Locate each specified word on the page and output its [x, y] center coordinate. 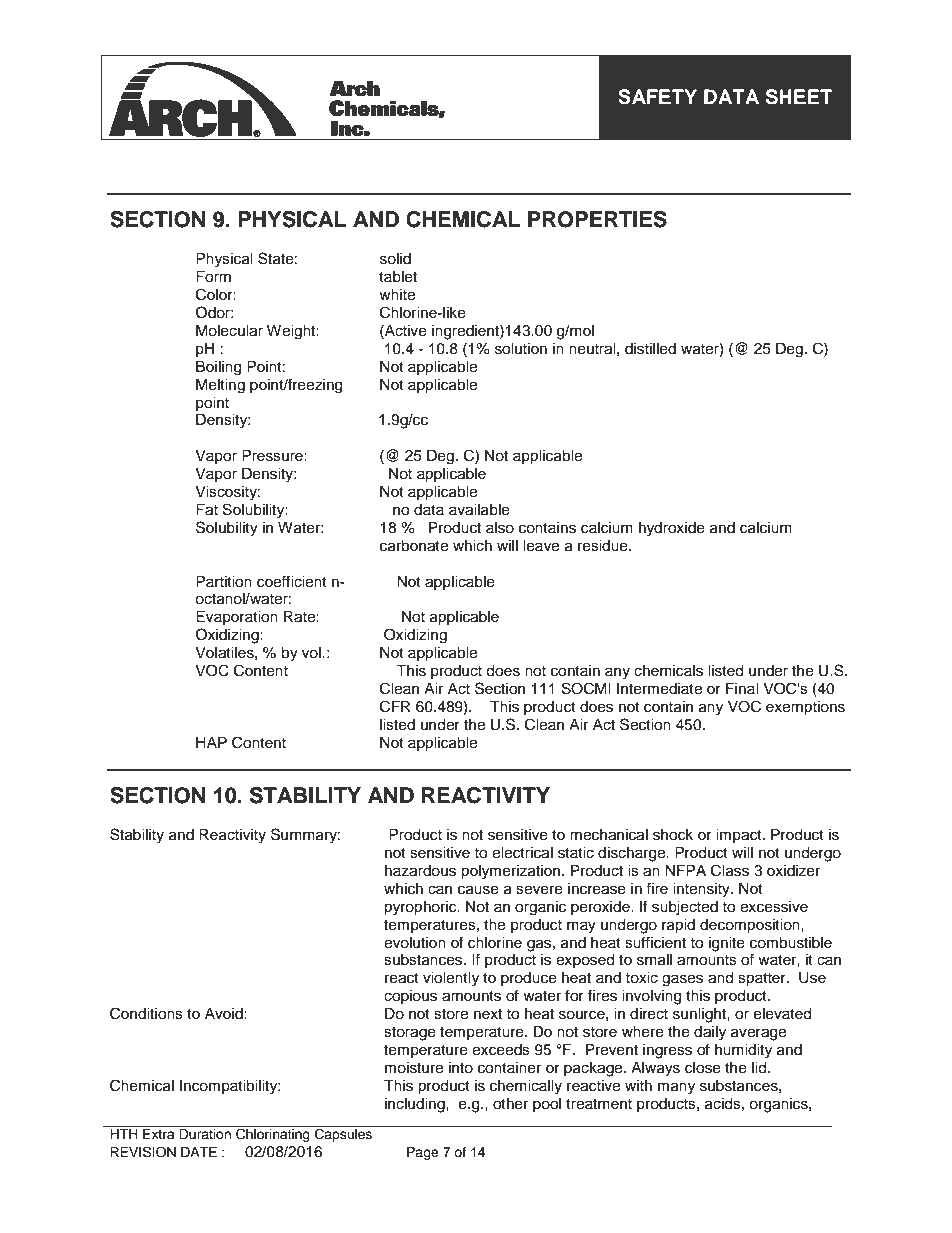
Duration [205, 1134]
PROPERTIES [597, 219]
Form [213, 277]
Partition [224, 582]
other [510, 1104]
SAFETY [657, 97]
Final [742, 688]
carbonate [414, 546]
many [676, 1088]
